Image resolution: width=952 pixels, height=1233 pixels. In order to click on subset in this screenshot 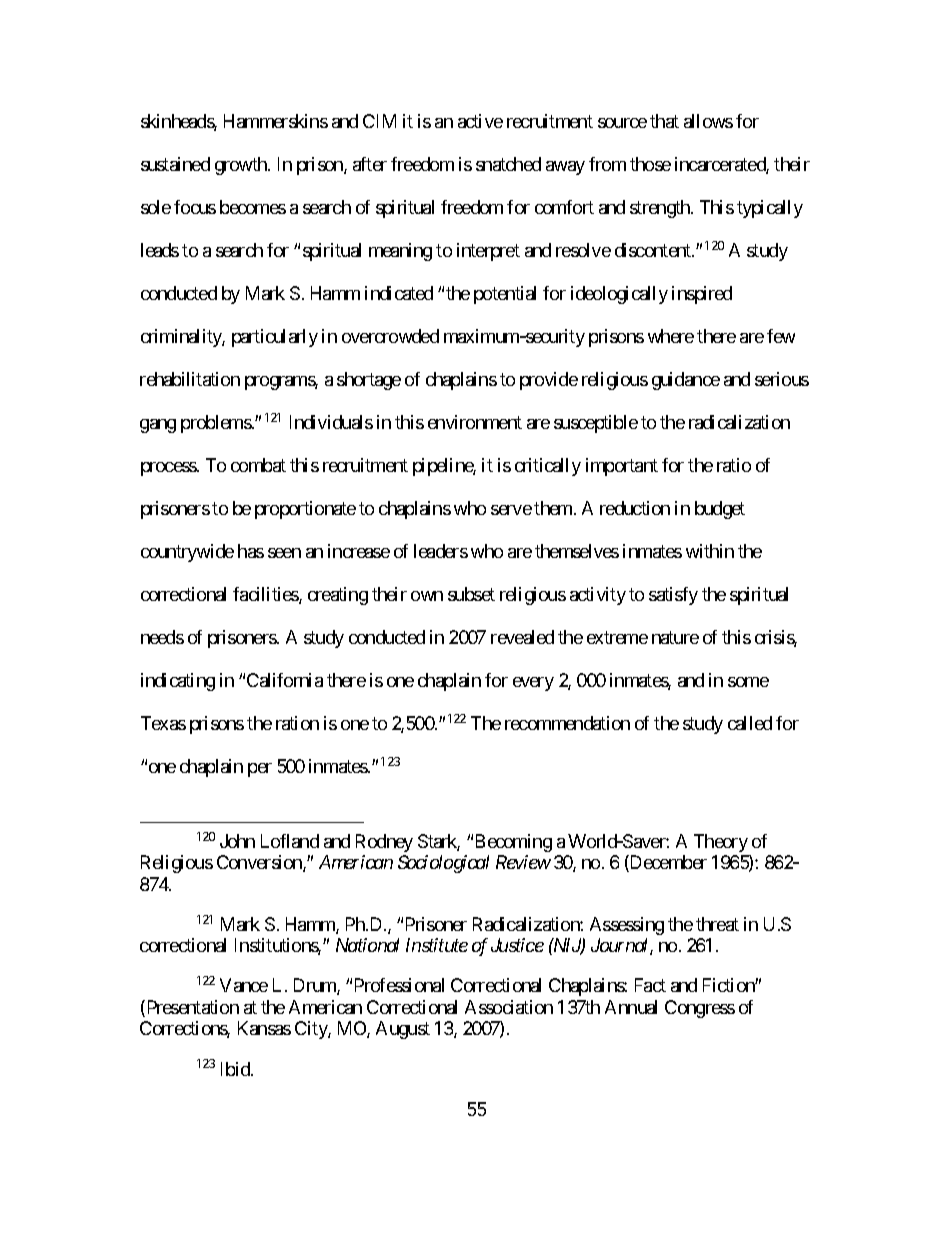, I will do `click(471, 594)`.
